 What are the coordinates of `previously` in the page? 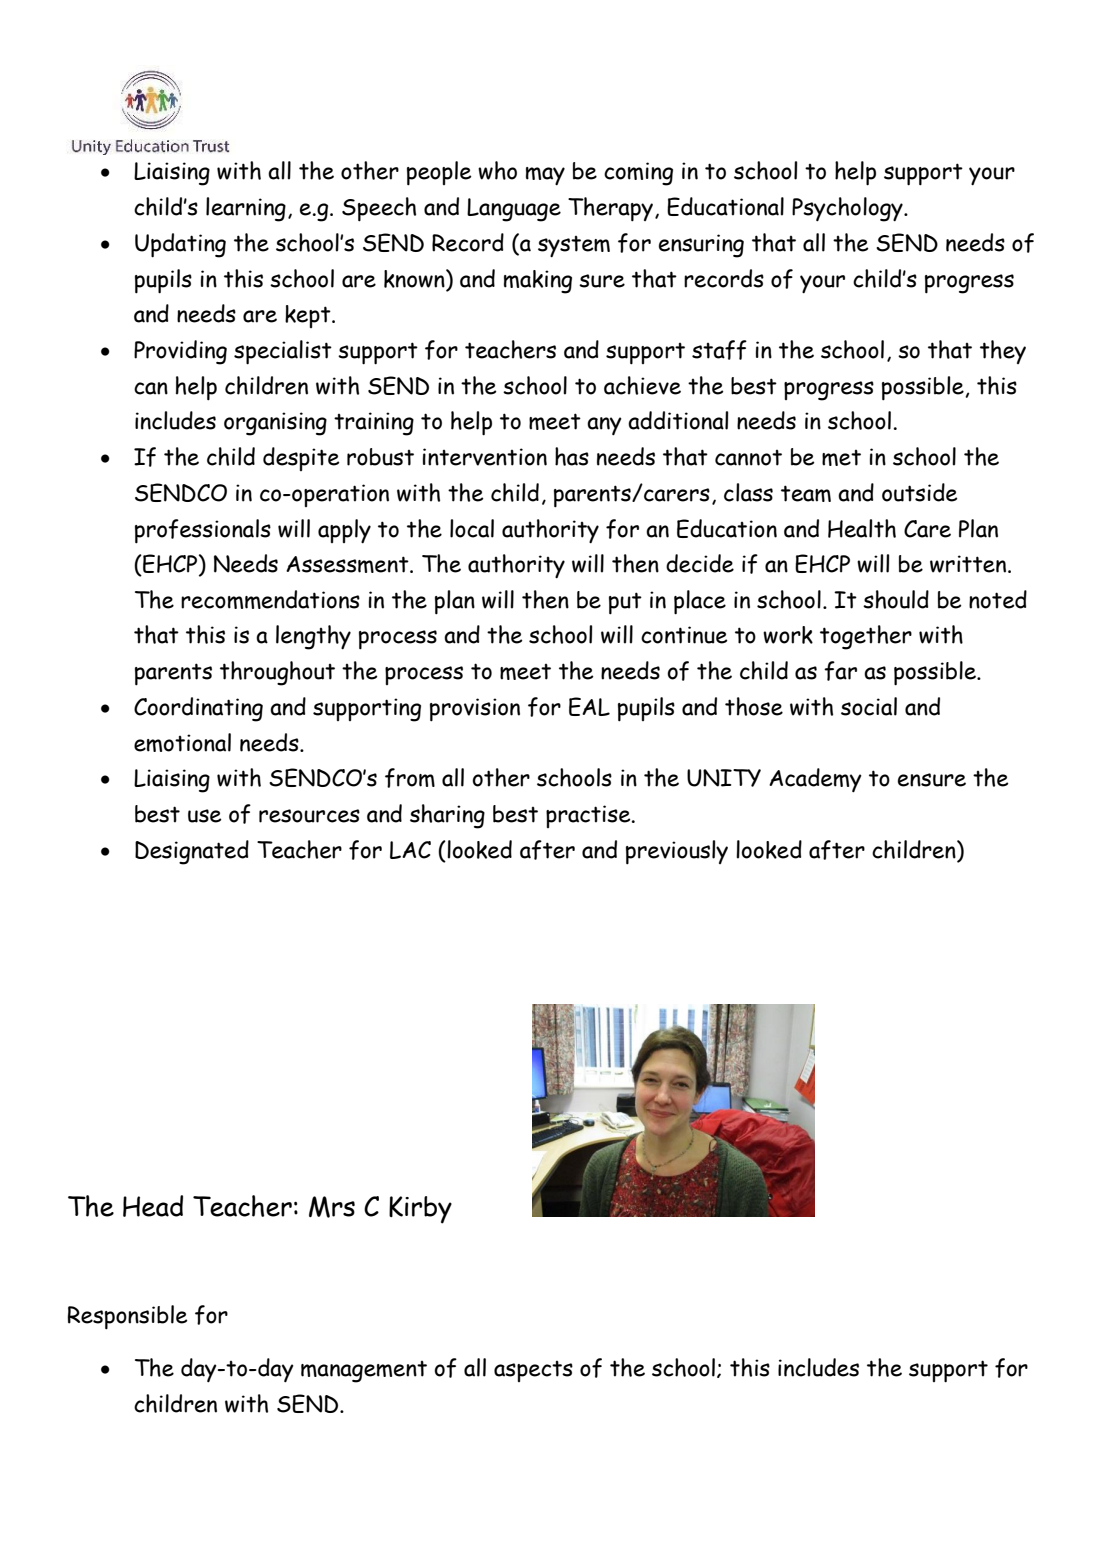 It's located at (677, 852).
